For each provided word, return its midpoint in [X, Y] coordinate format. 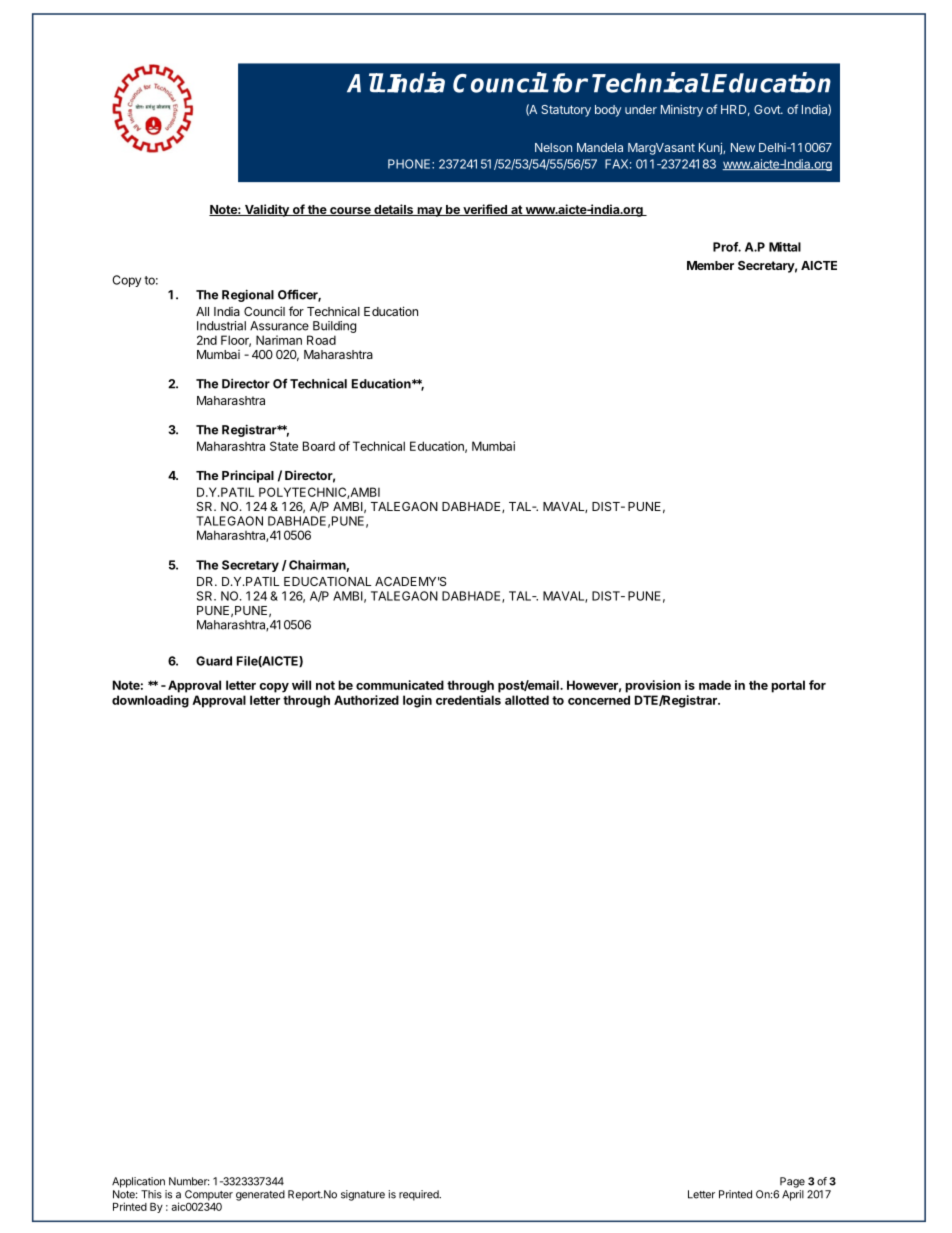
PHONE [410, 164]
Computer [209, 1196]
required [420, 1195]
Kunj [711, 148]
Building [334, 328]
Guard [214, 661]
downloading [150, 701]
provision [653, 686]
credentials [468, 700]
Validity [267, 210]
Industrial [221, 326]
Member [710, 265]
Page [792, 1182]
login [417, 701]
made [715, 685]
